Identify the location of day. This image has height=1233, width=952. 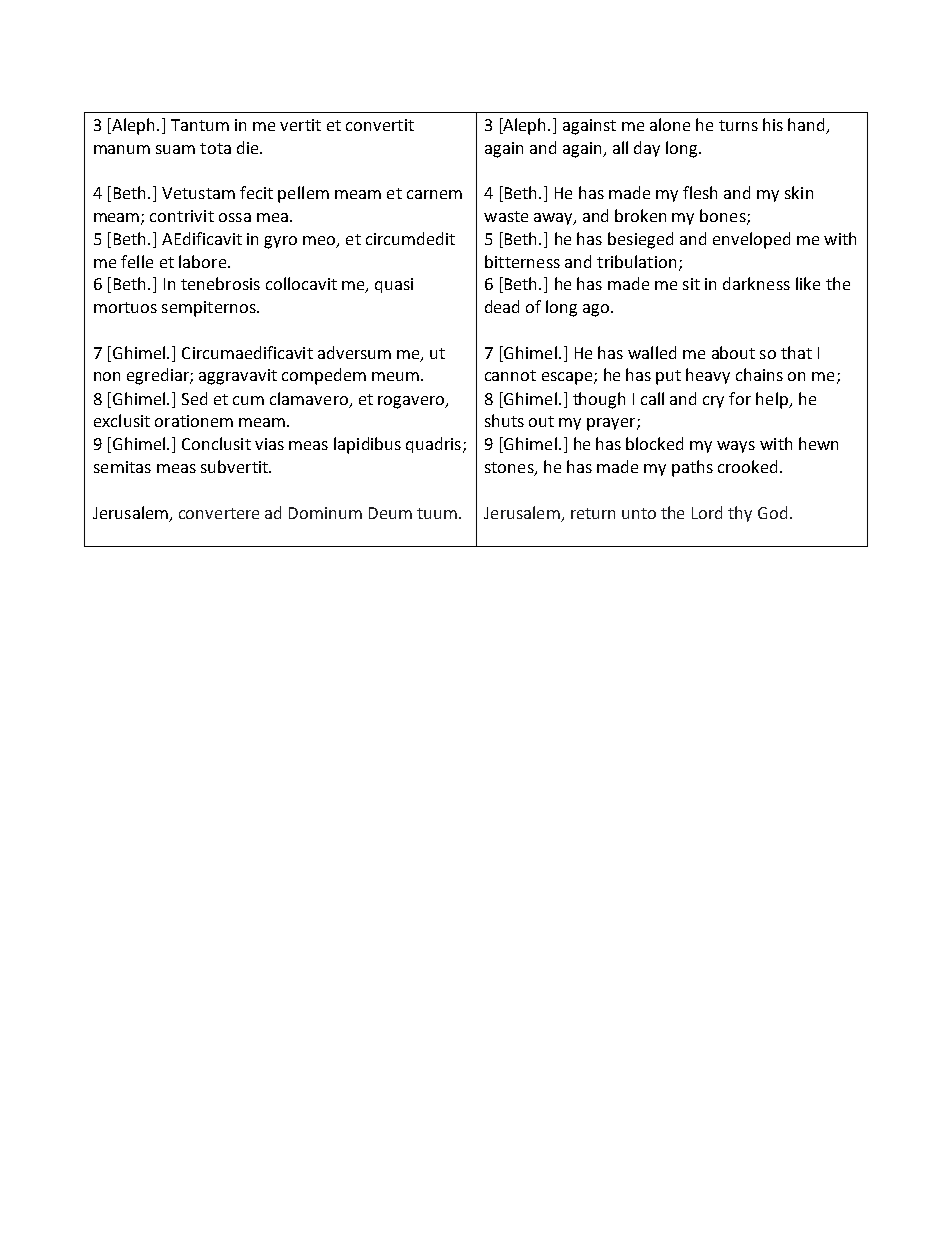
(647, 149).
